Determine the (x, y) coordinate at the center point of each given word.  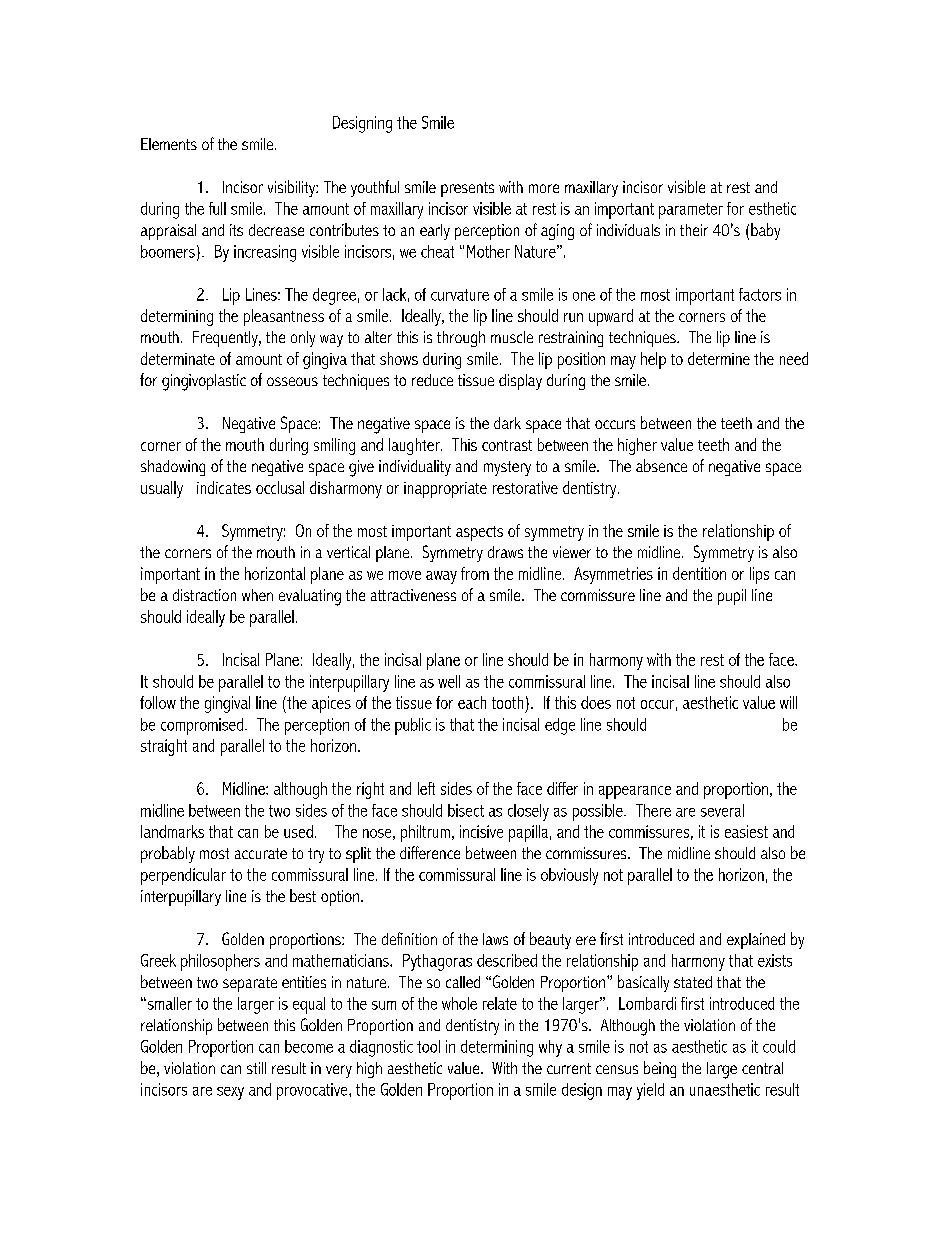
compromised (202, 726)
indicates (224, 487)
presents (467, 189)
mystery (507, 468)
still (256, 1068)
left (426, 788)
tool (428, 1046)
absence (661, 465)
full (217, 208)
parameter (691, 211)
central (762, 1068)
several (722, 810)
